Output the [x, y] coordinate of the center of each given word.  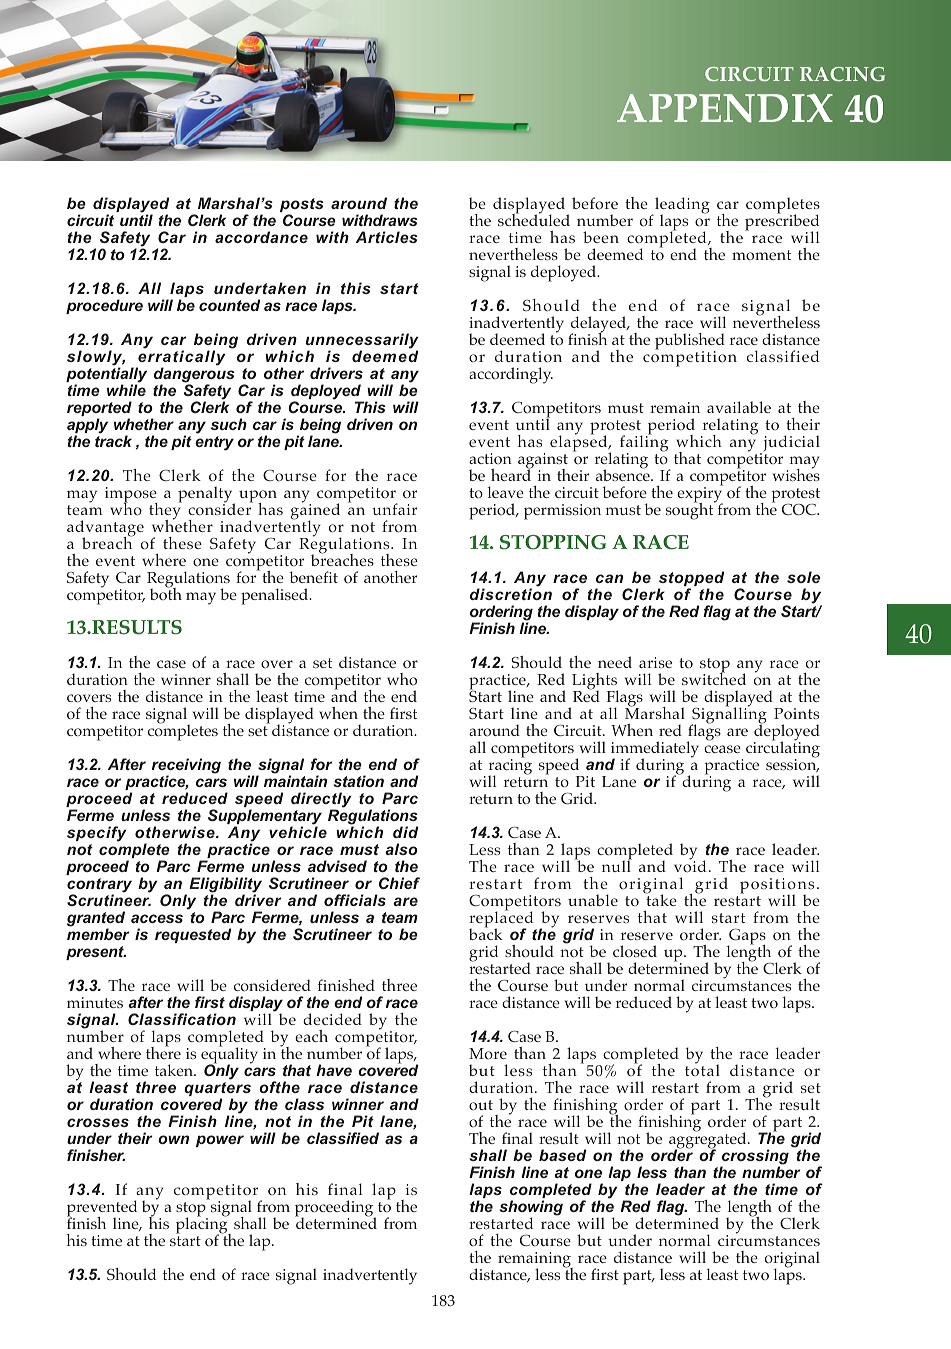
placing [203, 1225]
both [166, 593]
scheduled [534, 219]
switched [714, 678]
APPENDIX [725, 108]
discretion [511, 594]
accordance [261, 237]
